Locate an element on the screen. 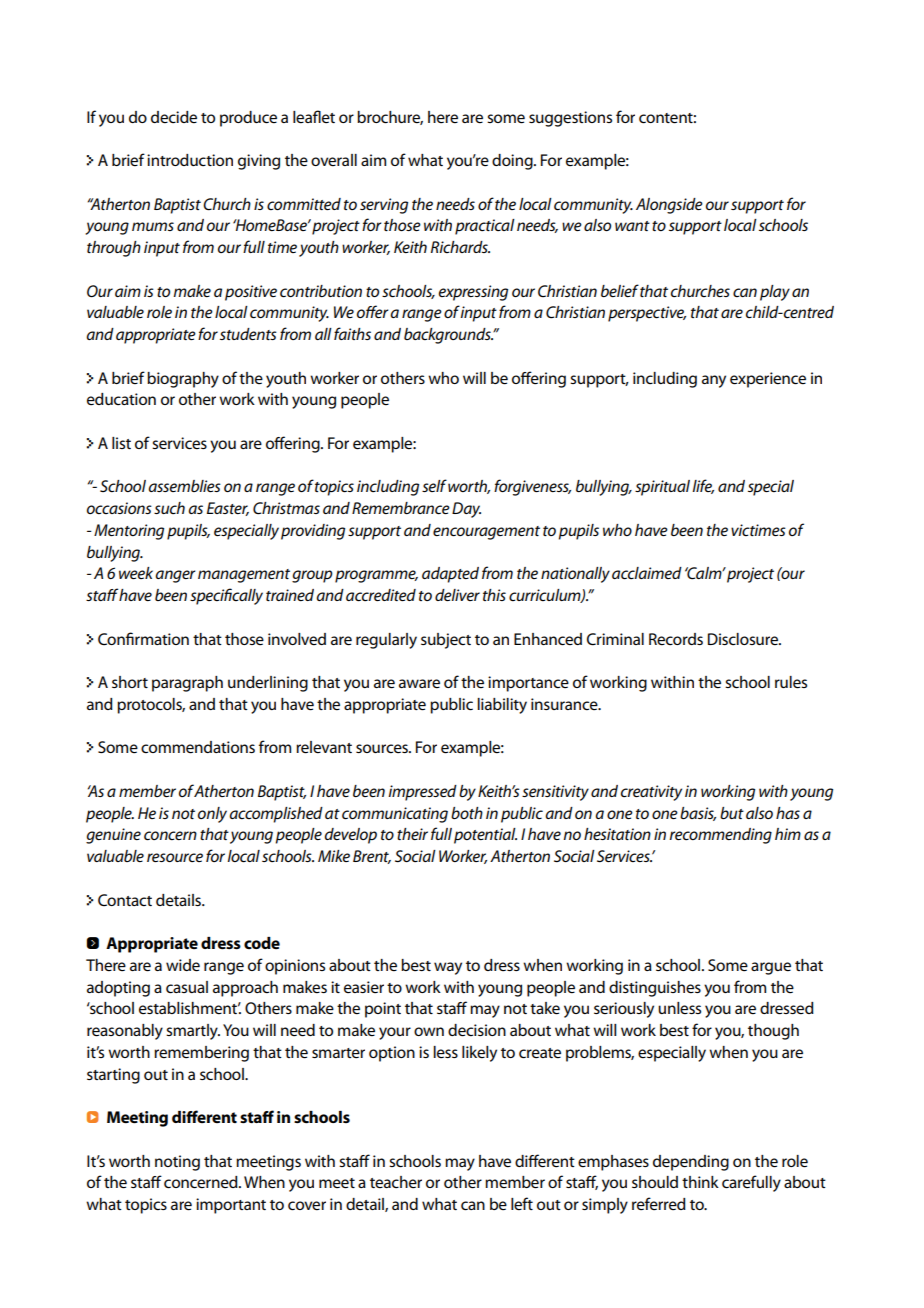 Image resolution: width=924 pixels, height=1308 pixels. introduction is located at coordinates (190, 160).
